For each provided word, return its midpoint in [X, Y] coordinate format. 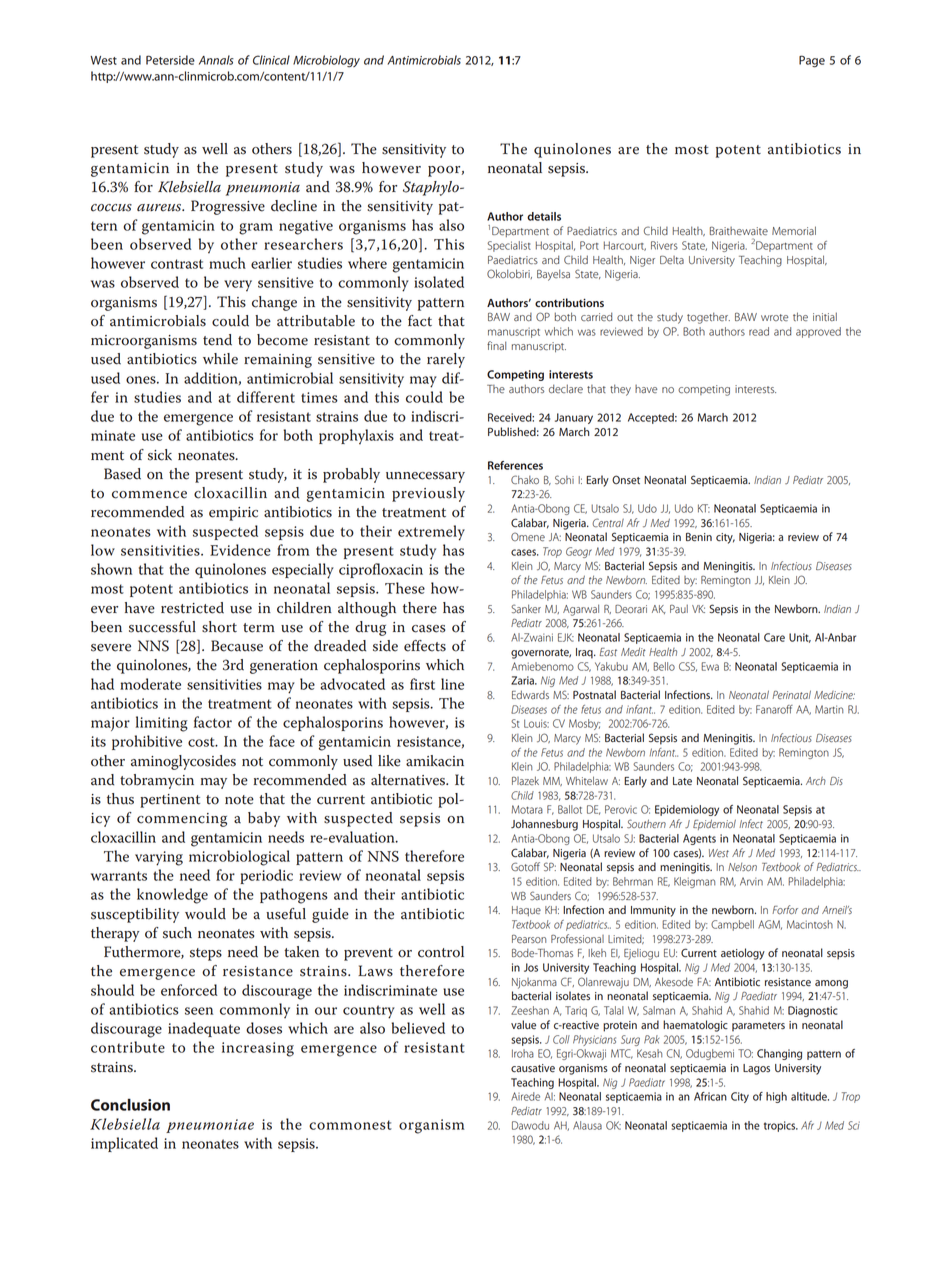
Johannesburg [544, 825]
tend [217, 340]
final [496, 345]
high [776, 1097]
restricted [192, 608]
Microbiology [326, 61]
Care [774, 637]
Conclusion [130, 1104]
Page [812, 61]
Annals [216, 60]
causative [533, 1068]
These [405, 588]
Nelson [742, 867]
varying [159, 858]
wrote [774, 317]
